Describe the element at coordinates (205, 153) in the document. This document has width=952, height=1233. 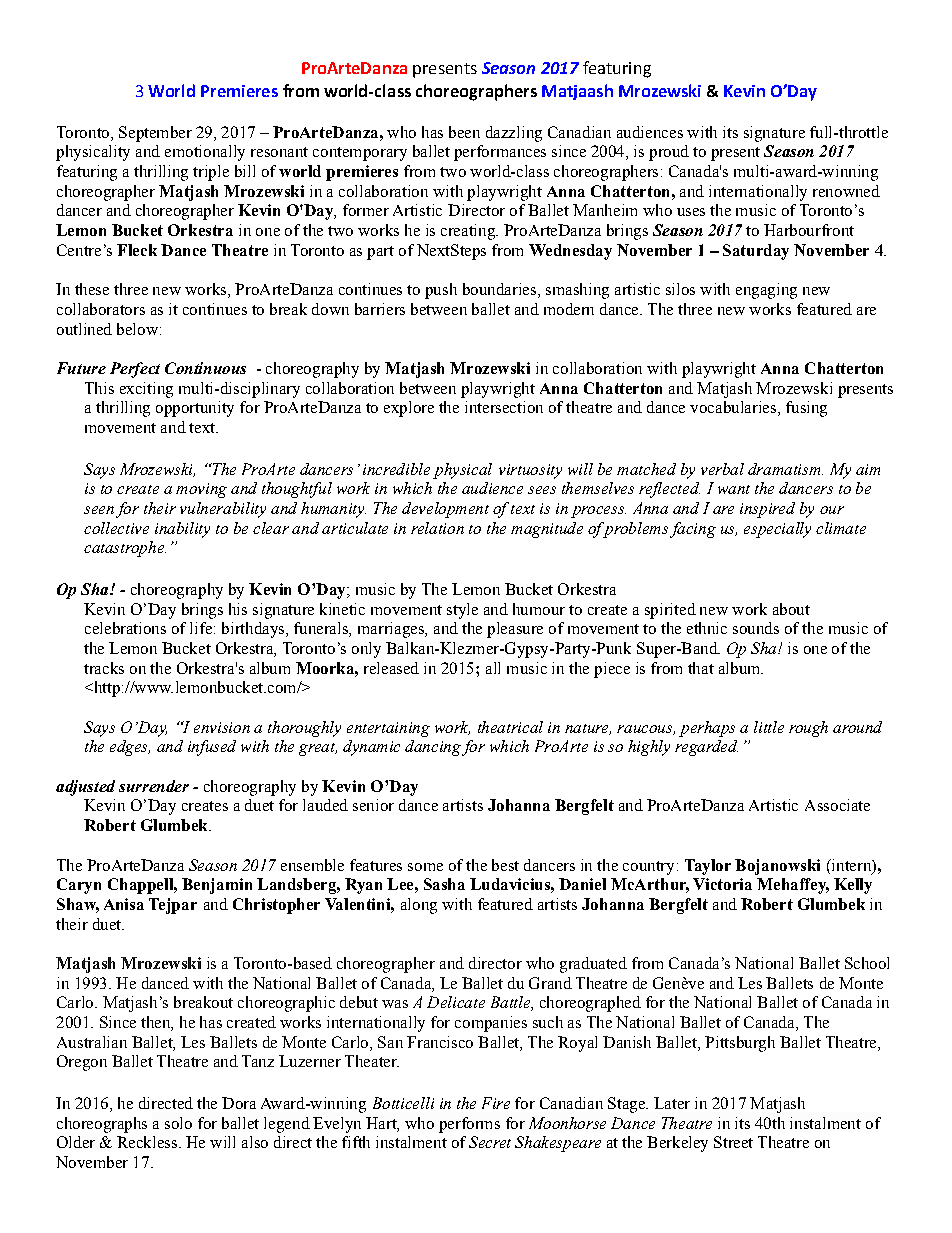
I see `emotionally` at that location.
